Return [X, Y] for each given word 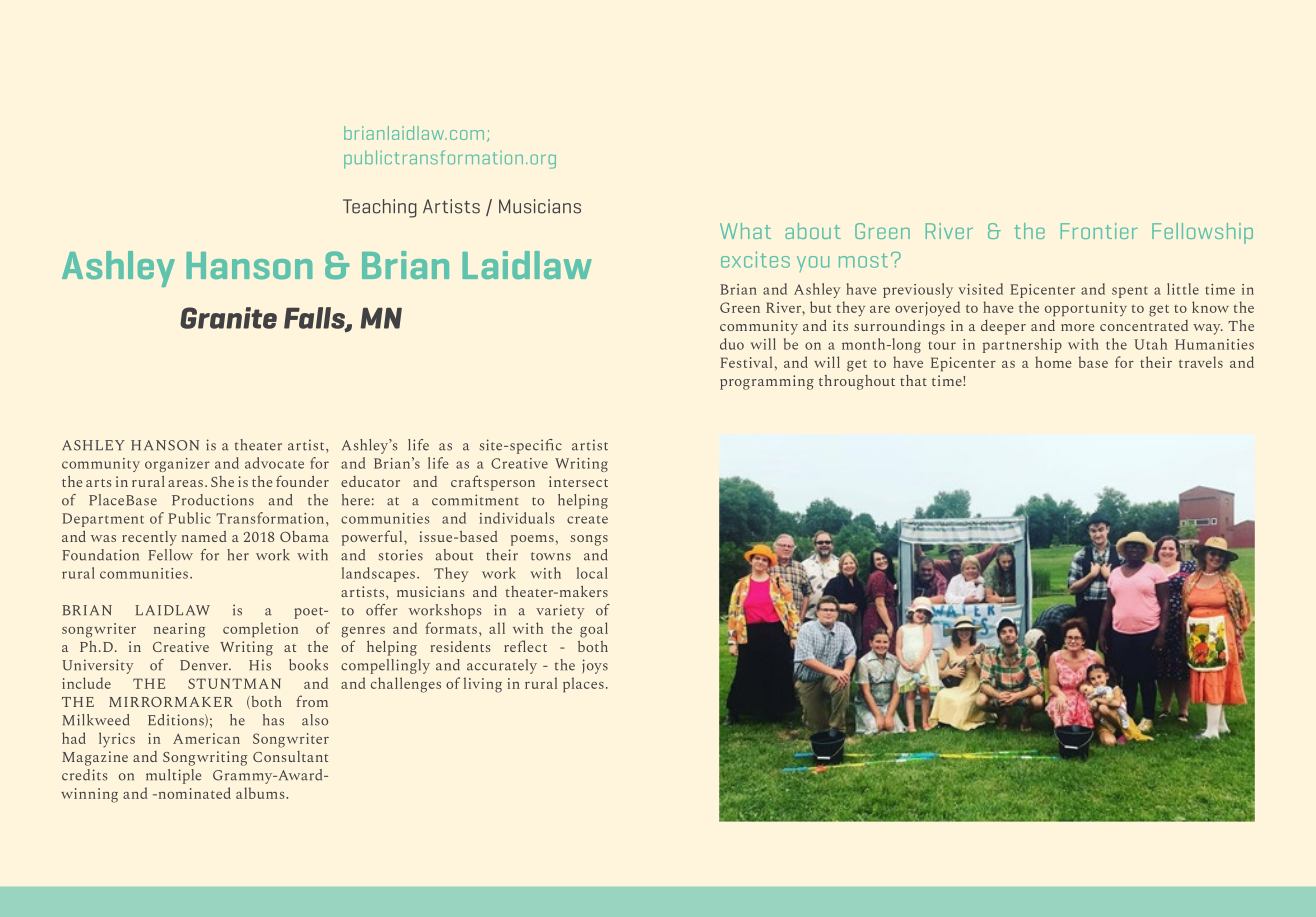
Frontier [1099, 231]
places [583, 684]
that [913, 380]
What [745, 231]
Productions [213, 500]
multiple [173, 776]
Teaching [380, 208]
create [587, 519]
